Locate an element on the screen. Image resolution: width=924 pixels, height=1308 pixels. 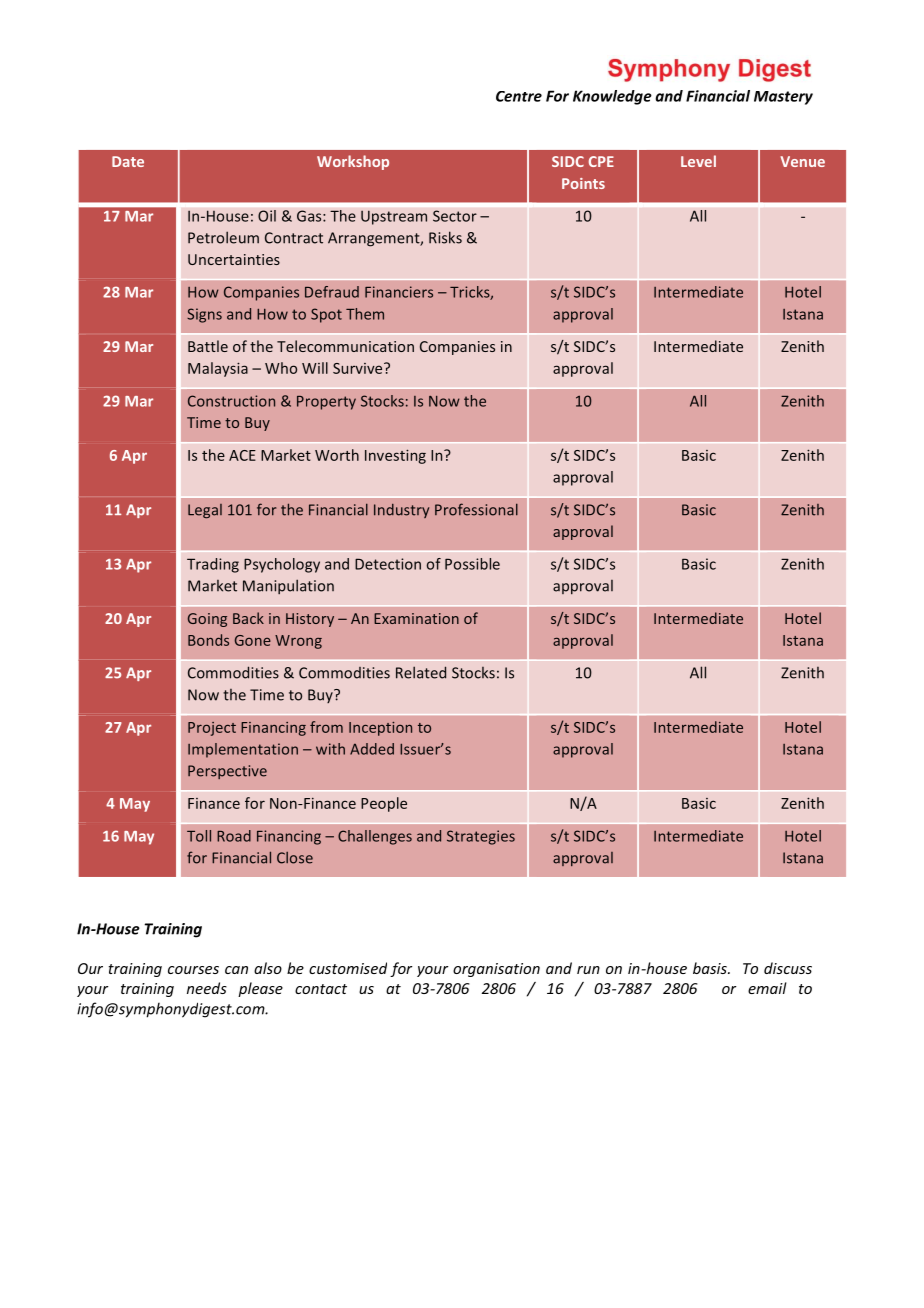
Battle is located at coordinates (208, 346).
